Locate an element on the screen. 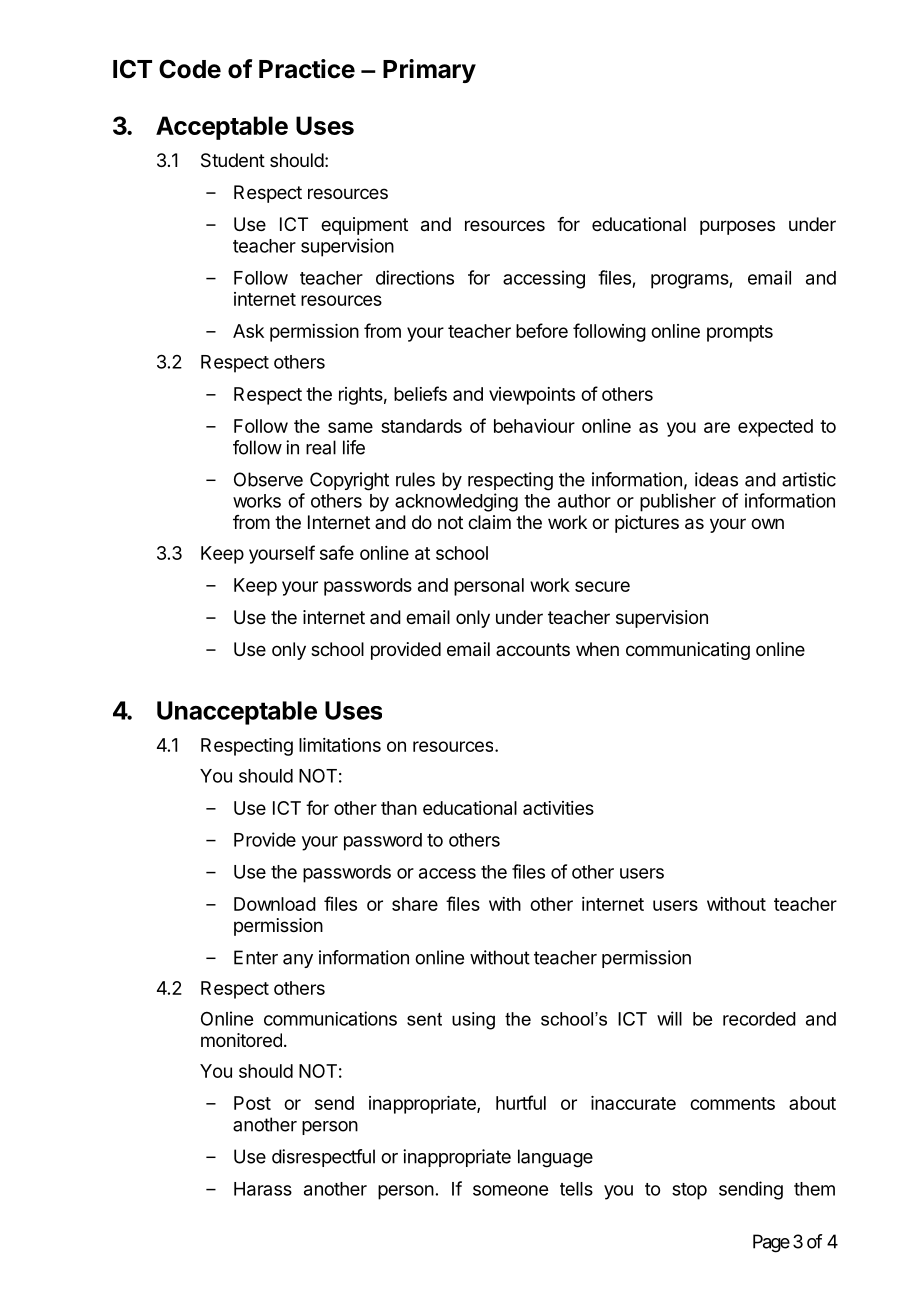 The image size is (924, 1308). Practice is located at coordinates (307, 69).
